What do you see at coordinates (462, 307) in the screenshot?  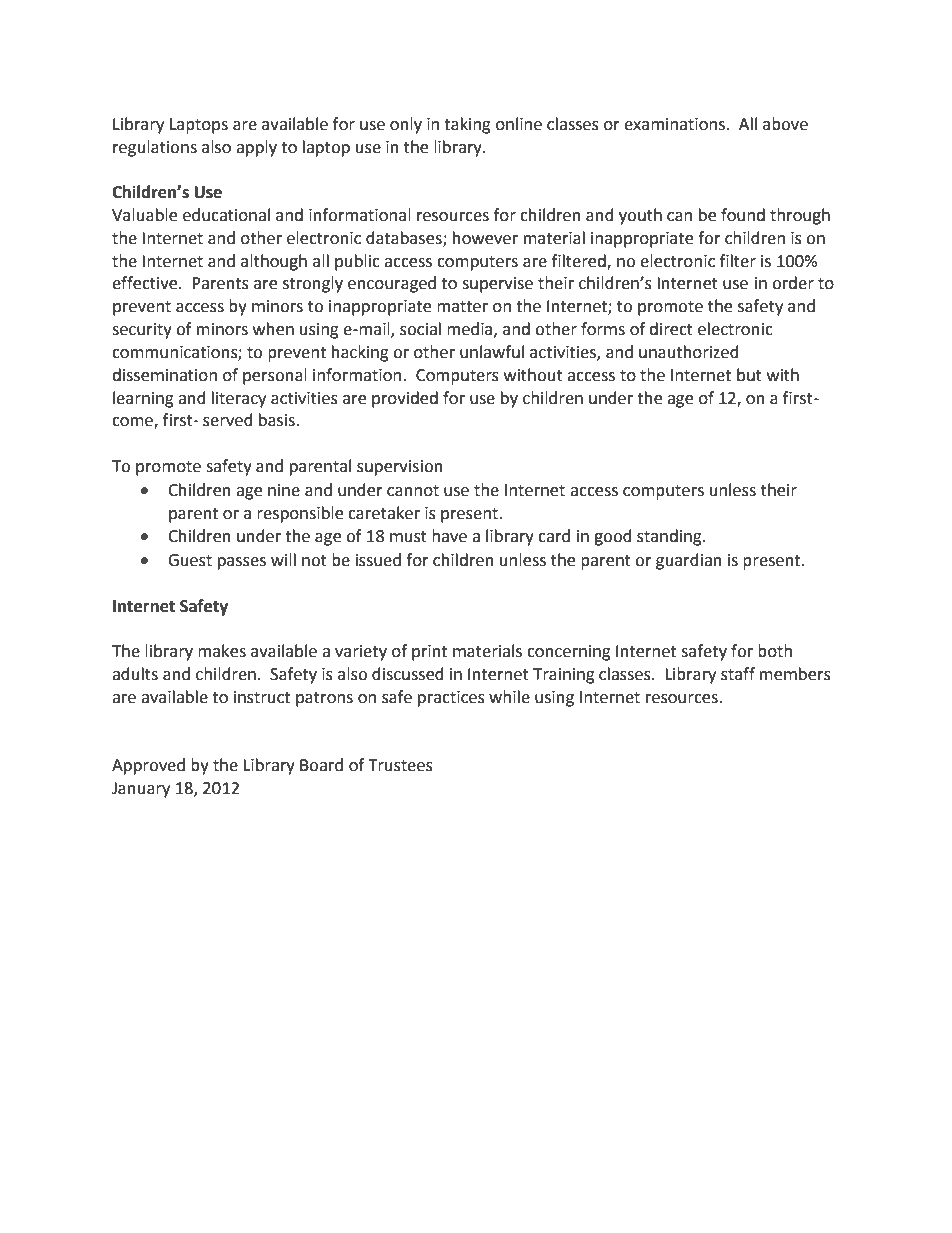 I see `matter` at bounding box center [462, 307].
